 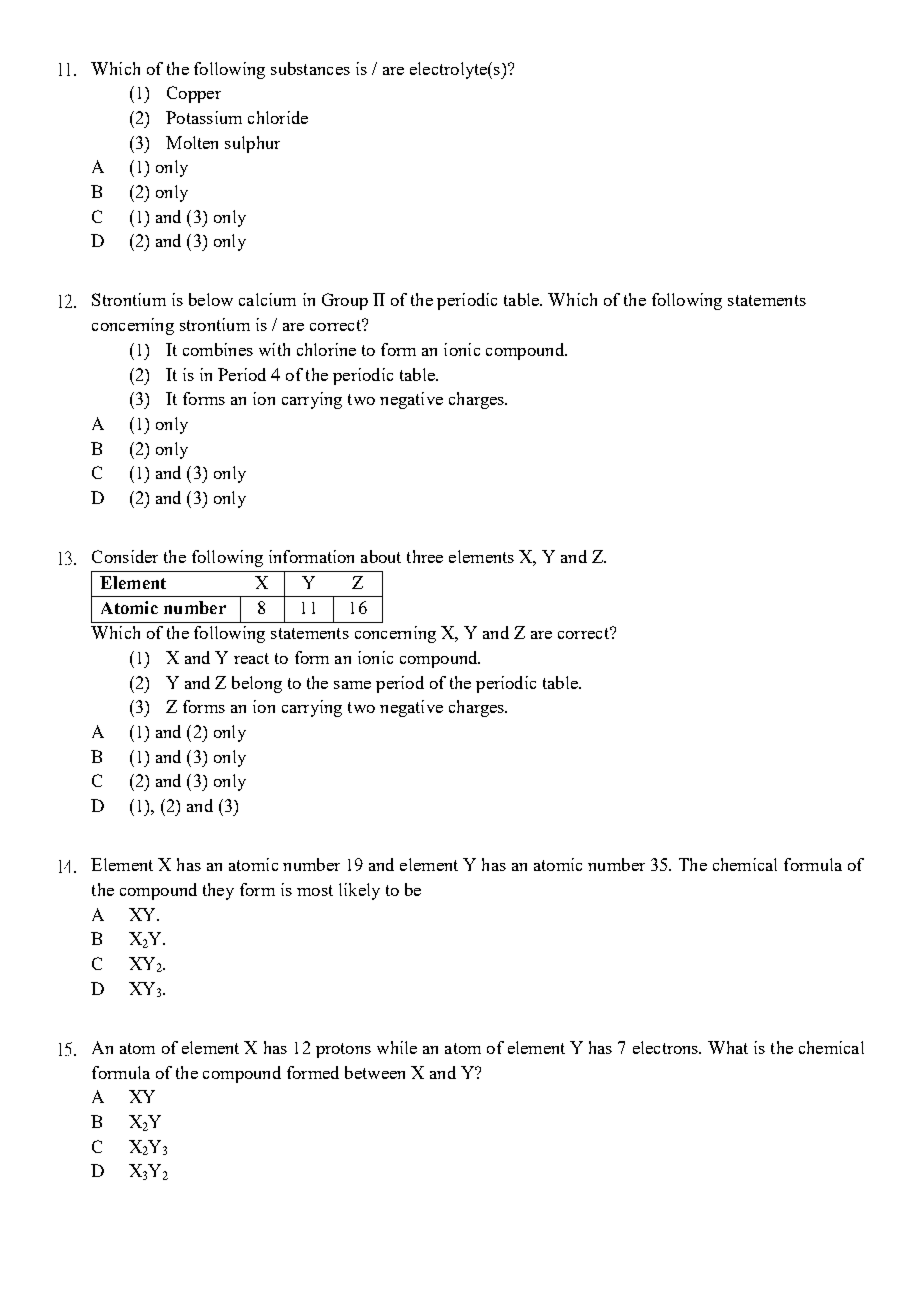 I want to click on protons, so click(x=343, y=1050).
